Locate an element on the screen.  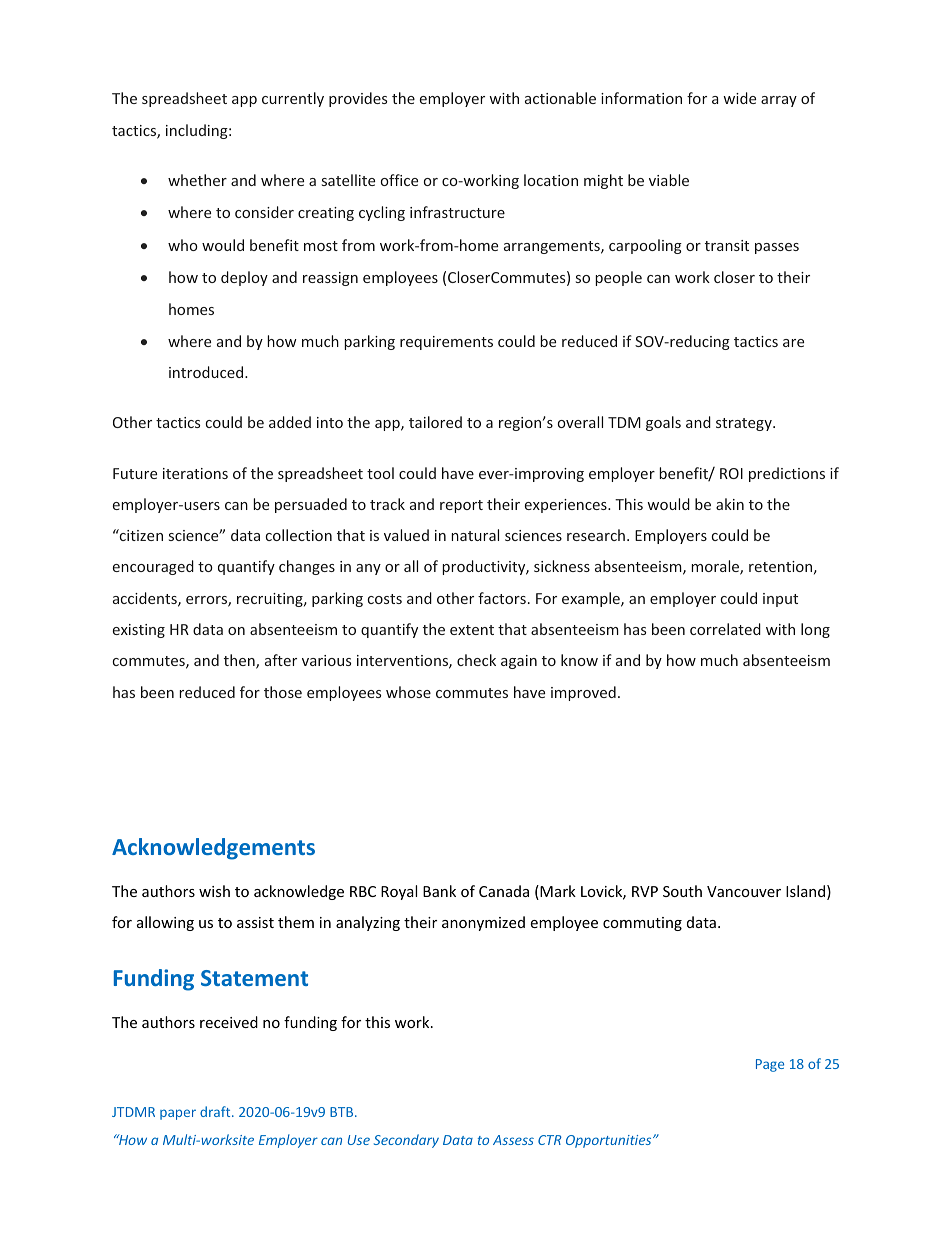
wish is located at coordinates (214, 891).
